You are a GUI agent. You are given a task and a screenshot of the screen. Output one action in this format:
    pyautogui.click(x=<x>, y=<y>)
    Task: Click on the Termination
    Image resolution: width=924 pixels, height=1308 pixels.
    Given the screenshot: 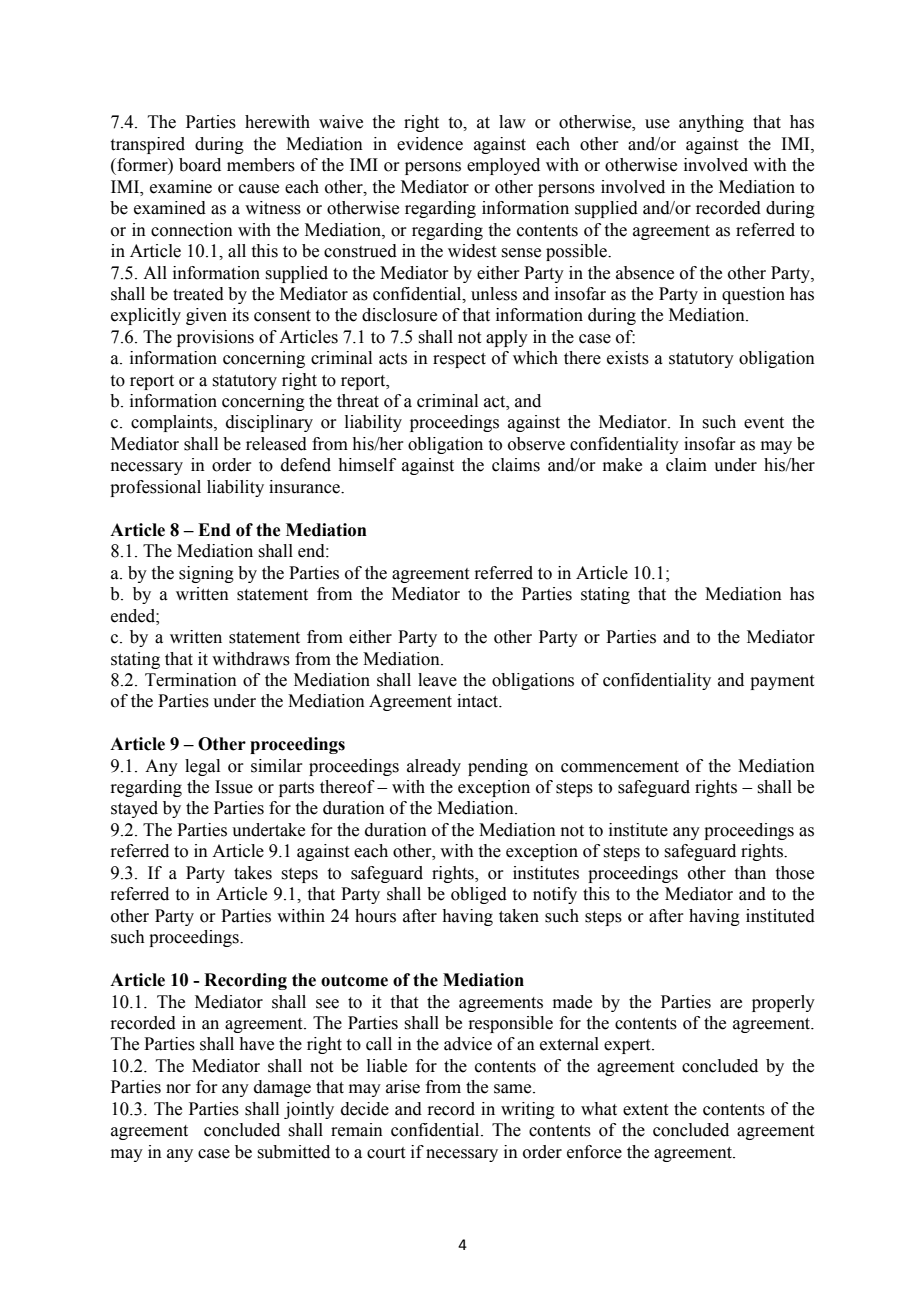 What is the action you would take?
    pyautogui.click(x=191, y=680)
